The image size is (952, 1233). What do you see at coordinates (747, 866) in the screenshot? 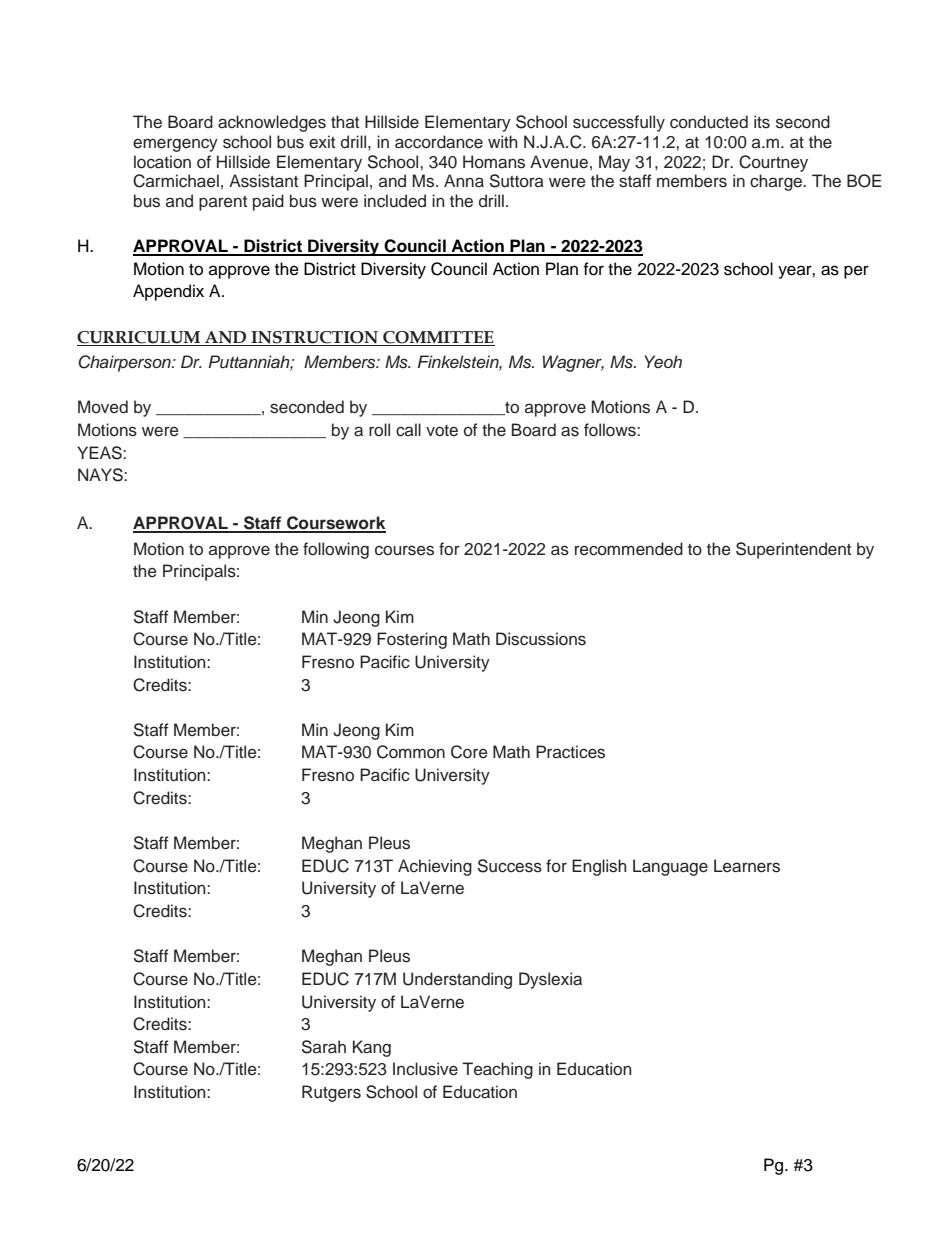
I see `Learners` at bounding box center [747, 866].
